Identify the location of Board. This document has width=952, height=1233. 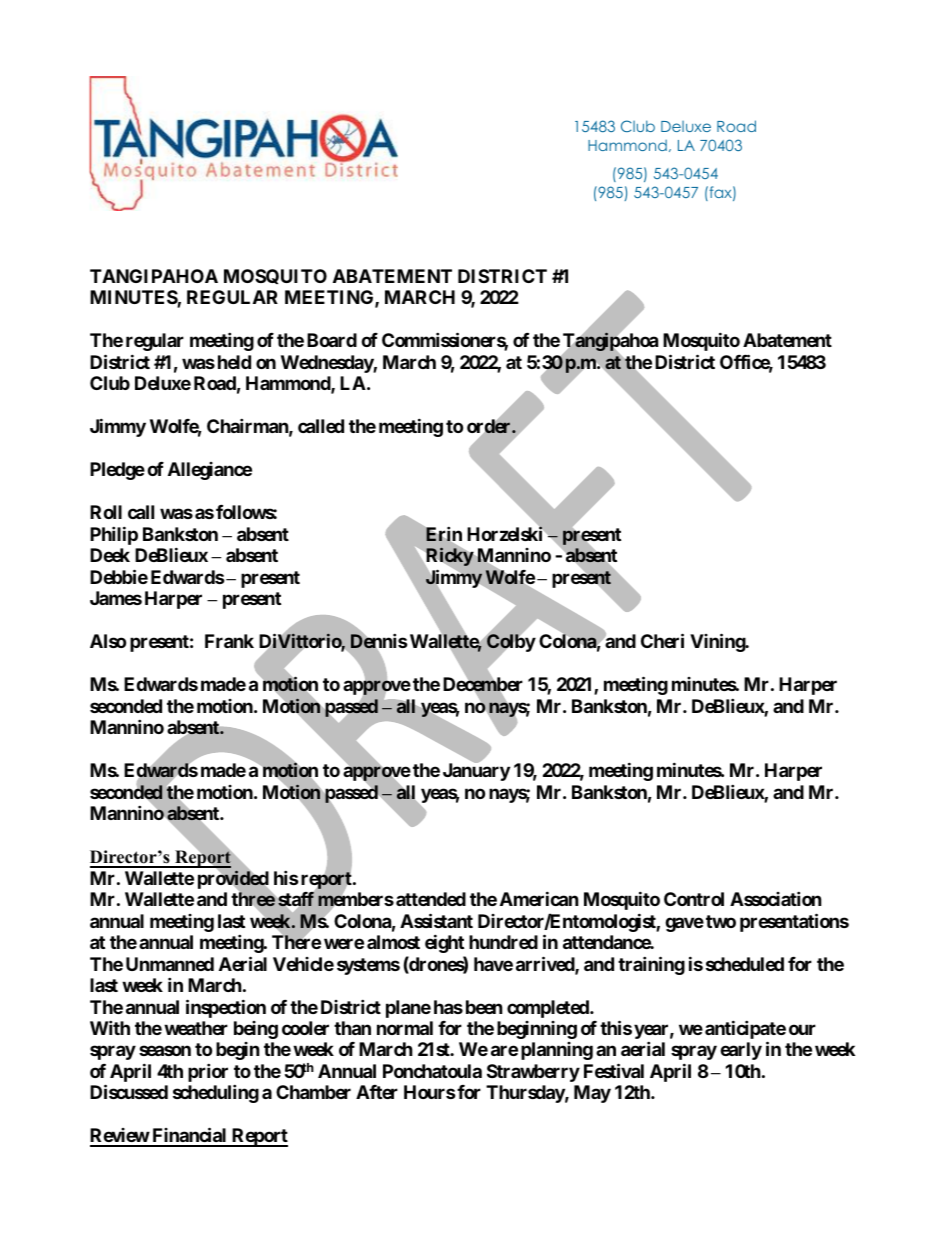
(332, 340).
